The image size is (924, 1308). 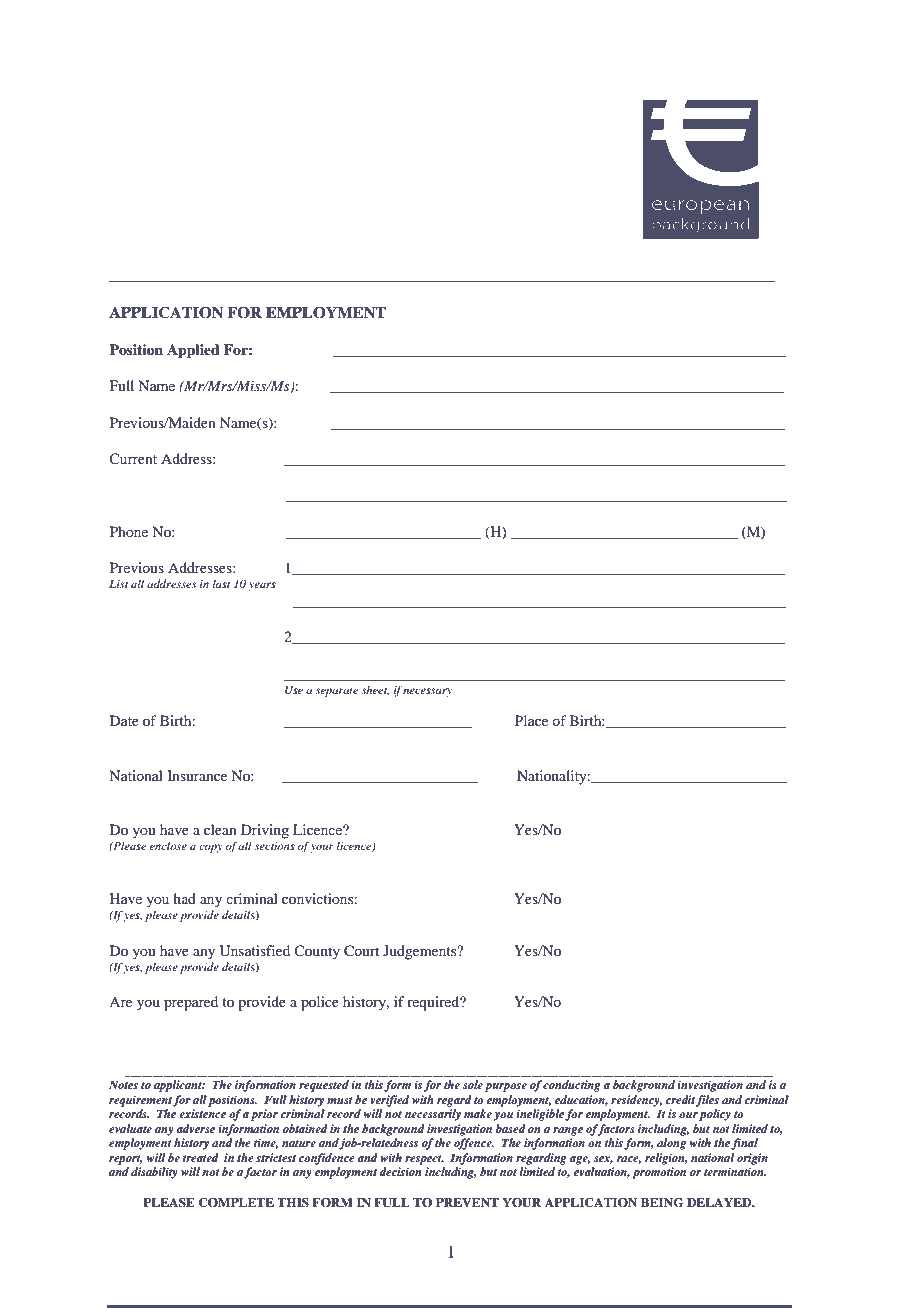 I want to click on respect, so click(x=424, y=1160).
